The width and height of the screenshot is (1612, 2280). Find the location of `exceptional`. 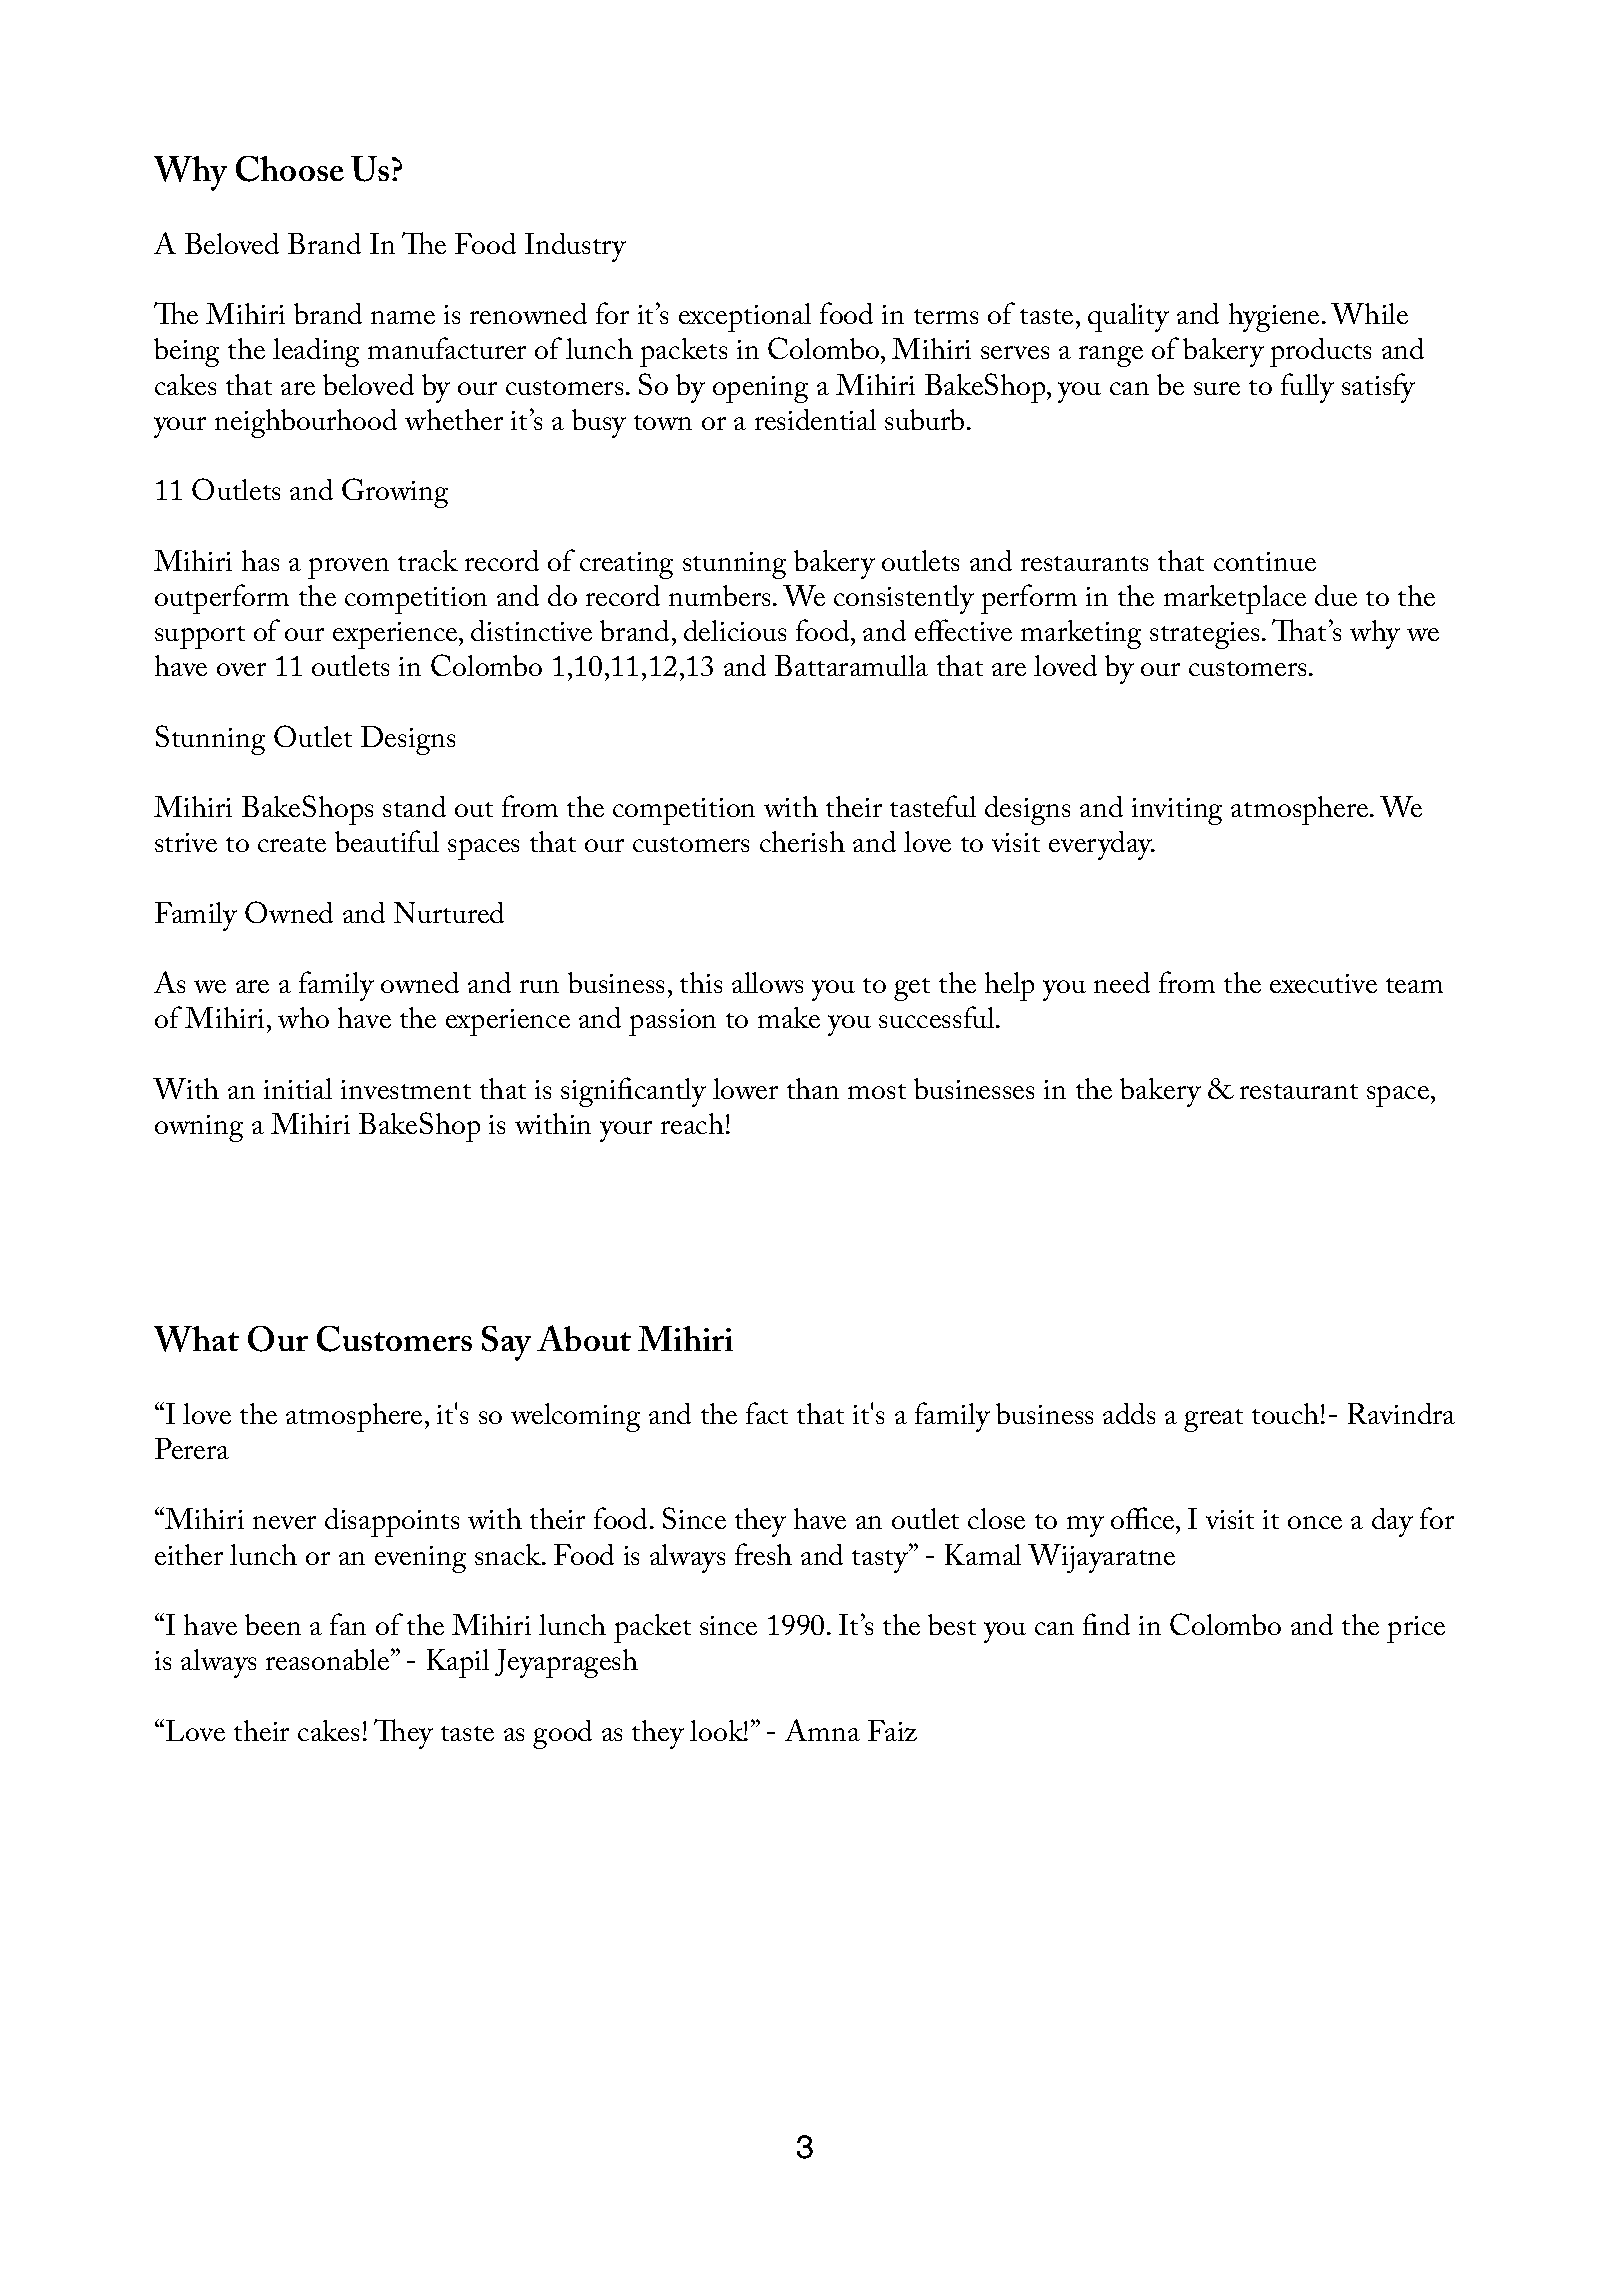

exceptional is located at coordinates (745, 317).
